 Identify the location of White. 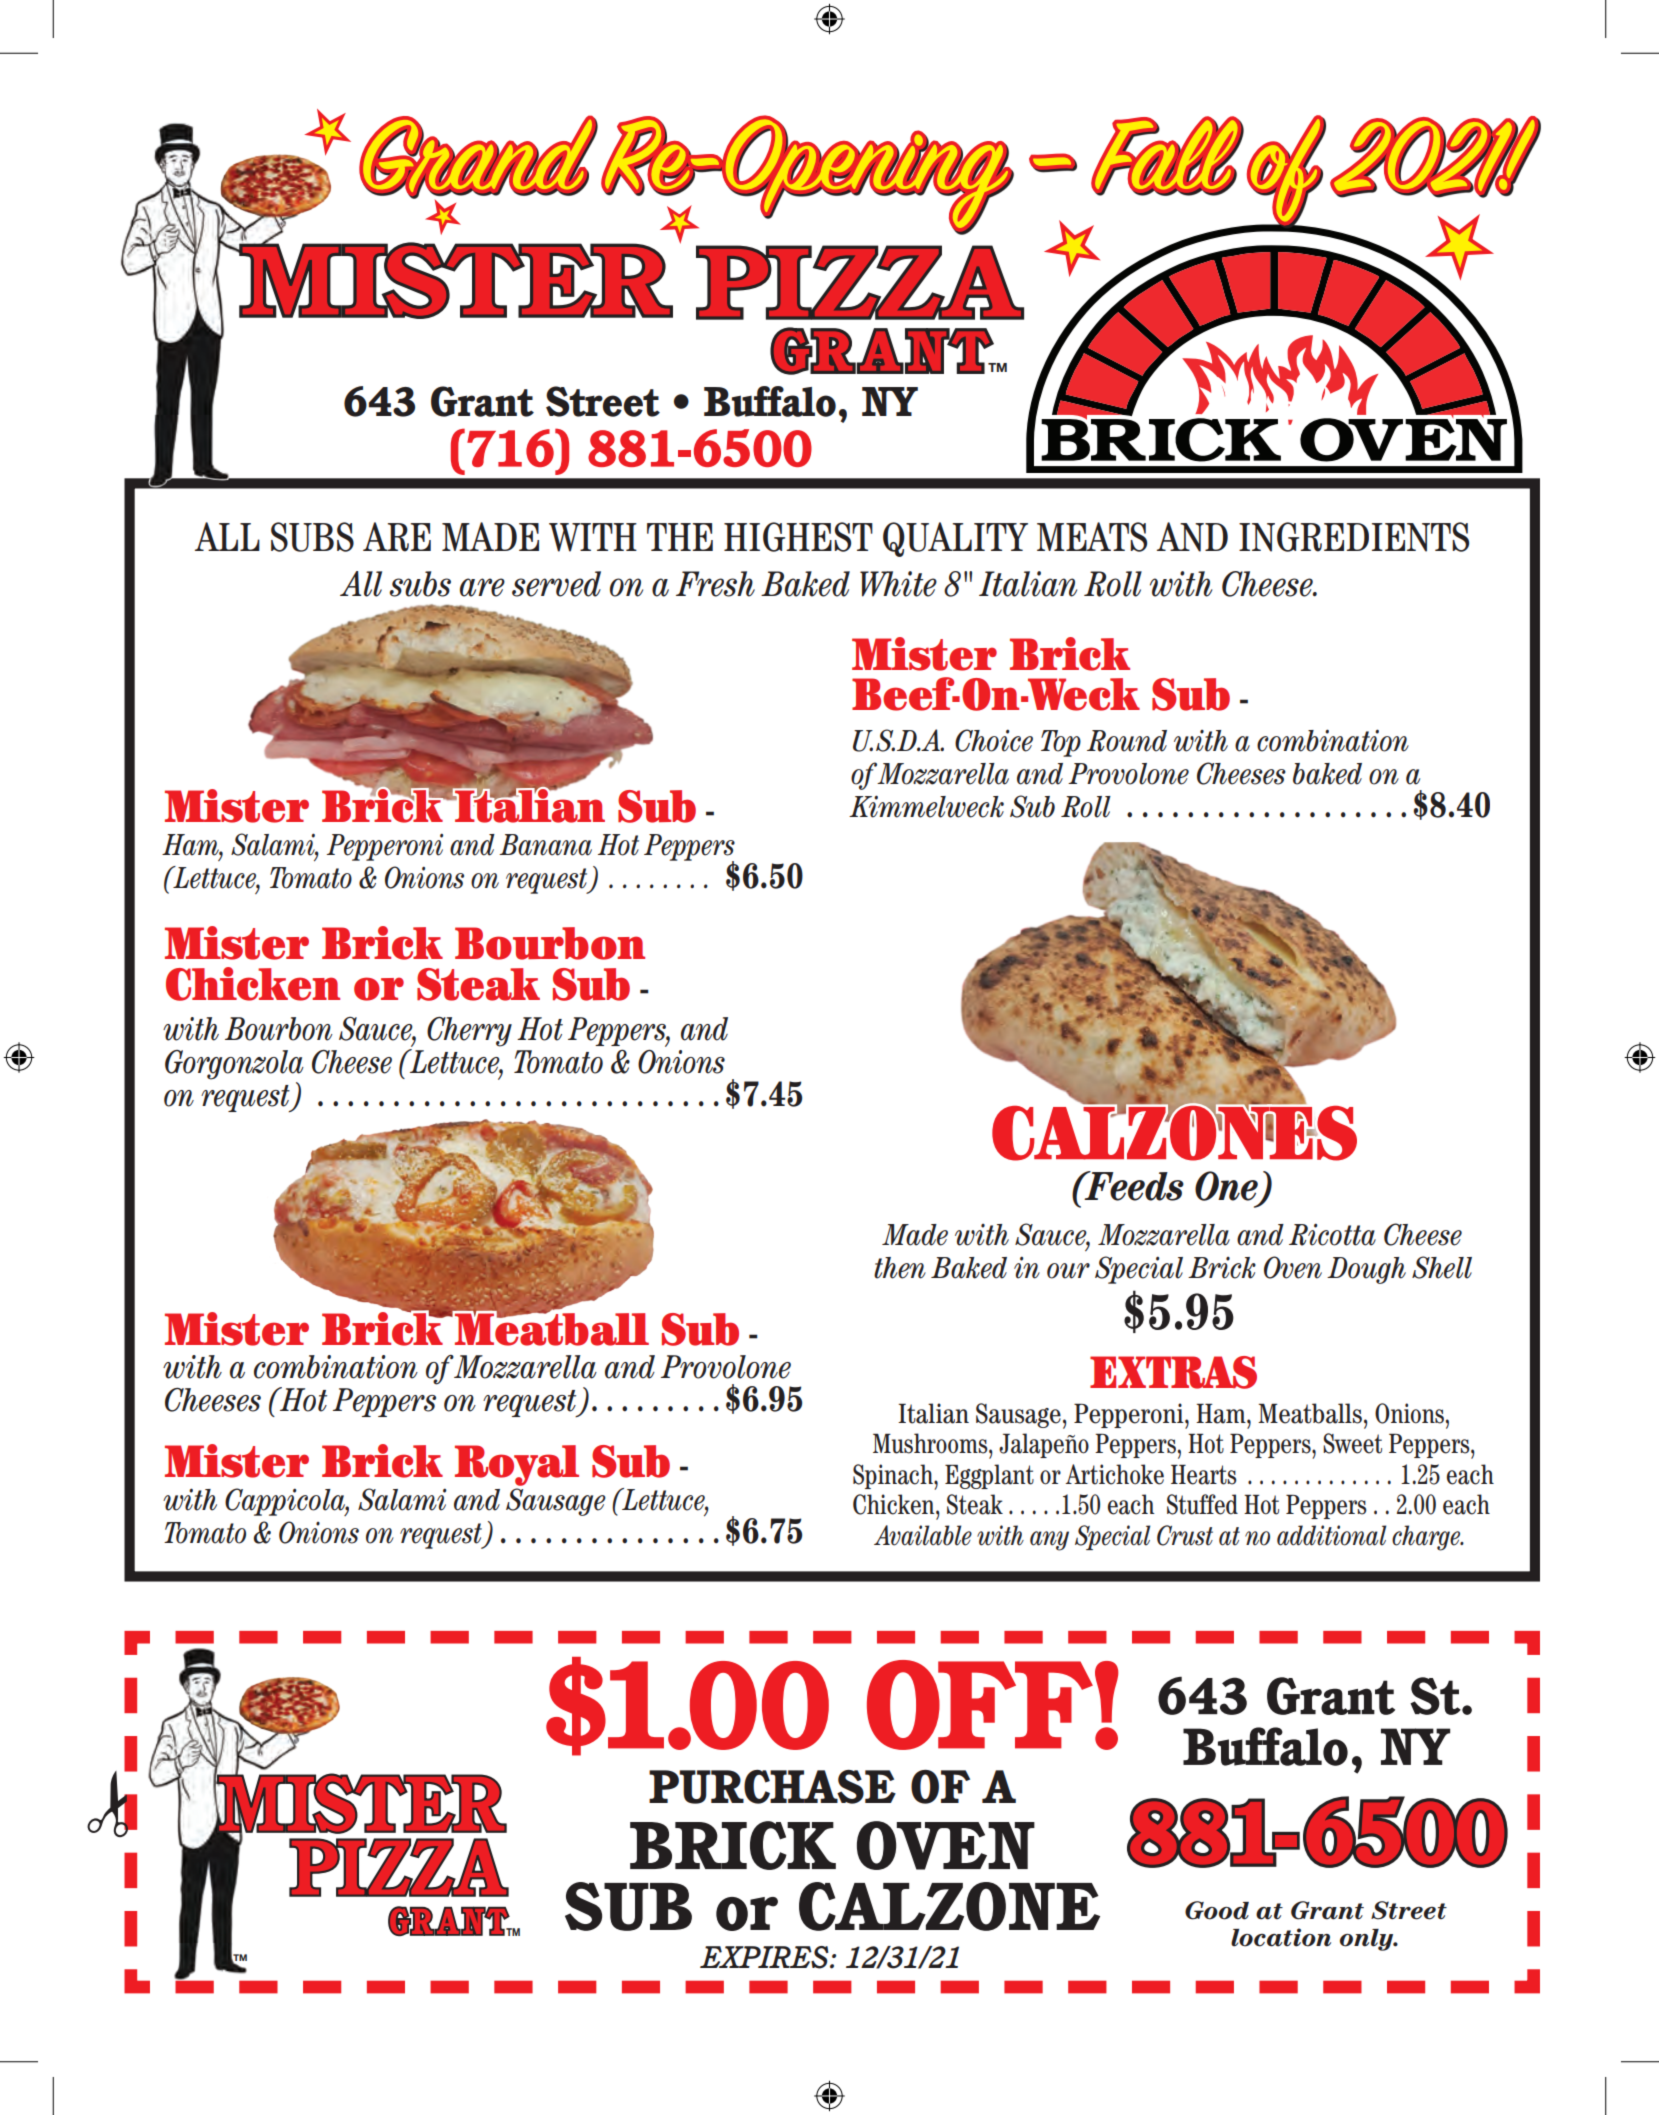
(898, 584).
